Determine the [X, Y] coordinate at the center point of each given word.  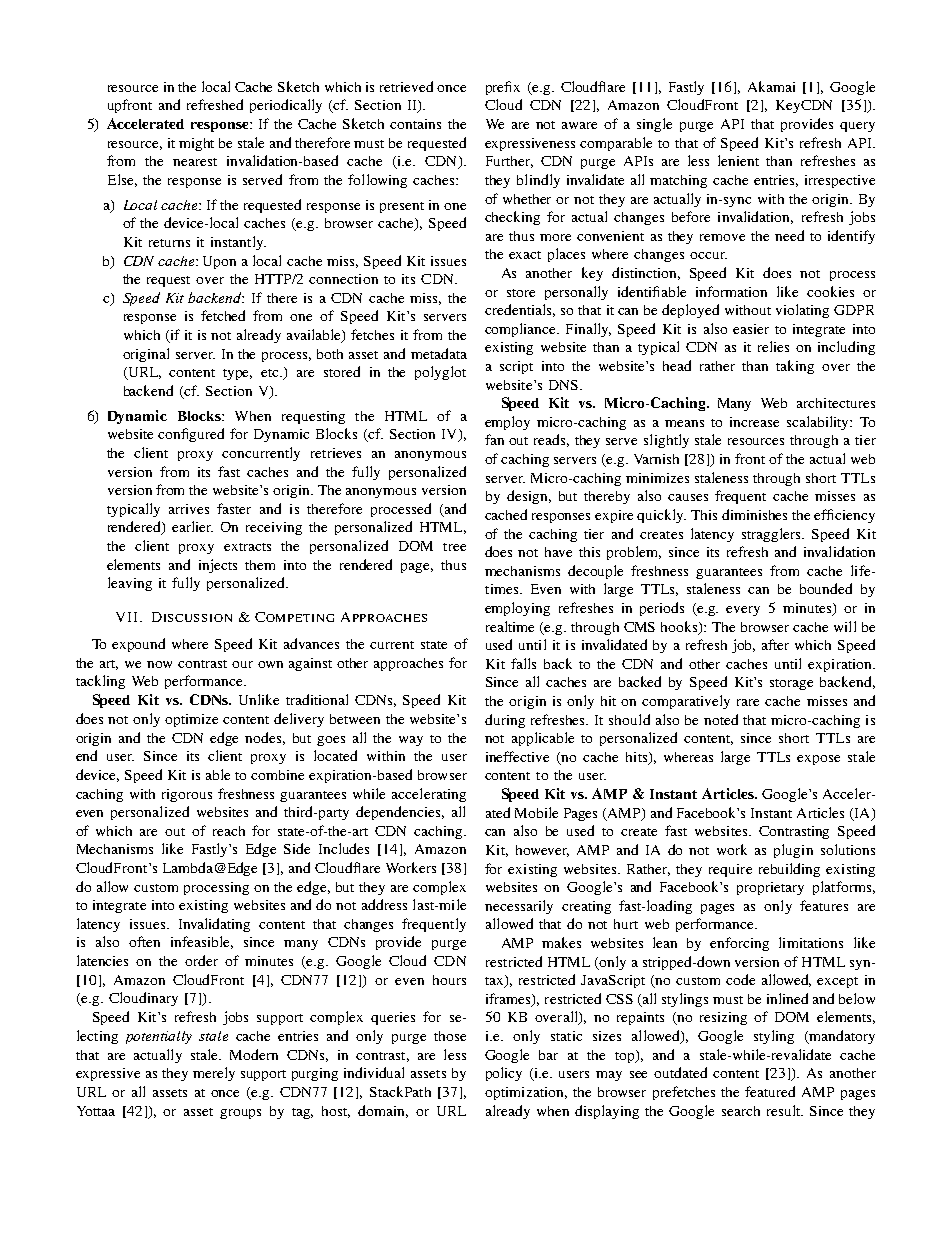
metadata [439, 353]
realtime [510, 626]
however [542, 851]
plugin [793, 851]
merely [214, 1074]
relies [773, 346]
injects [218, 566]
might [196, 144]
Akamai [771, 86]
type [237, 374]
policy [504, 1074]
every [743, 611]
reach [229, 831]
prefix [503, 88]
